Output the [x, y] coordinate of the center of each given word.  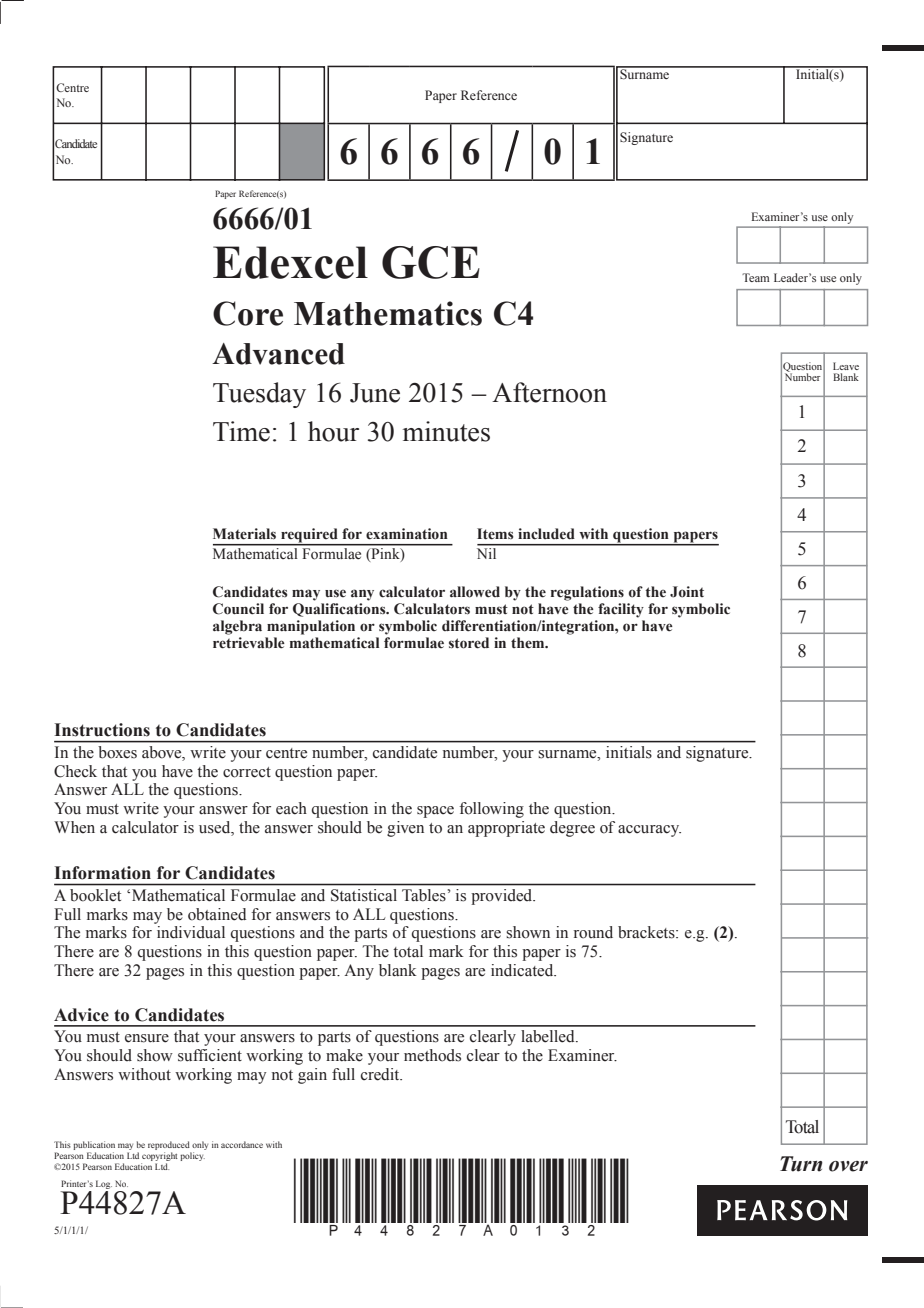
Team [756, 277]
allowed [475, 592]
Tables [425, 895]
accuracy [649, 831]
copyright [159, 1158]
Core [248, 313]
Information [102, 873]
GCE [431, 262]
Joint [687, 592]
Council [238, 609]
